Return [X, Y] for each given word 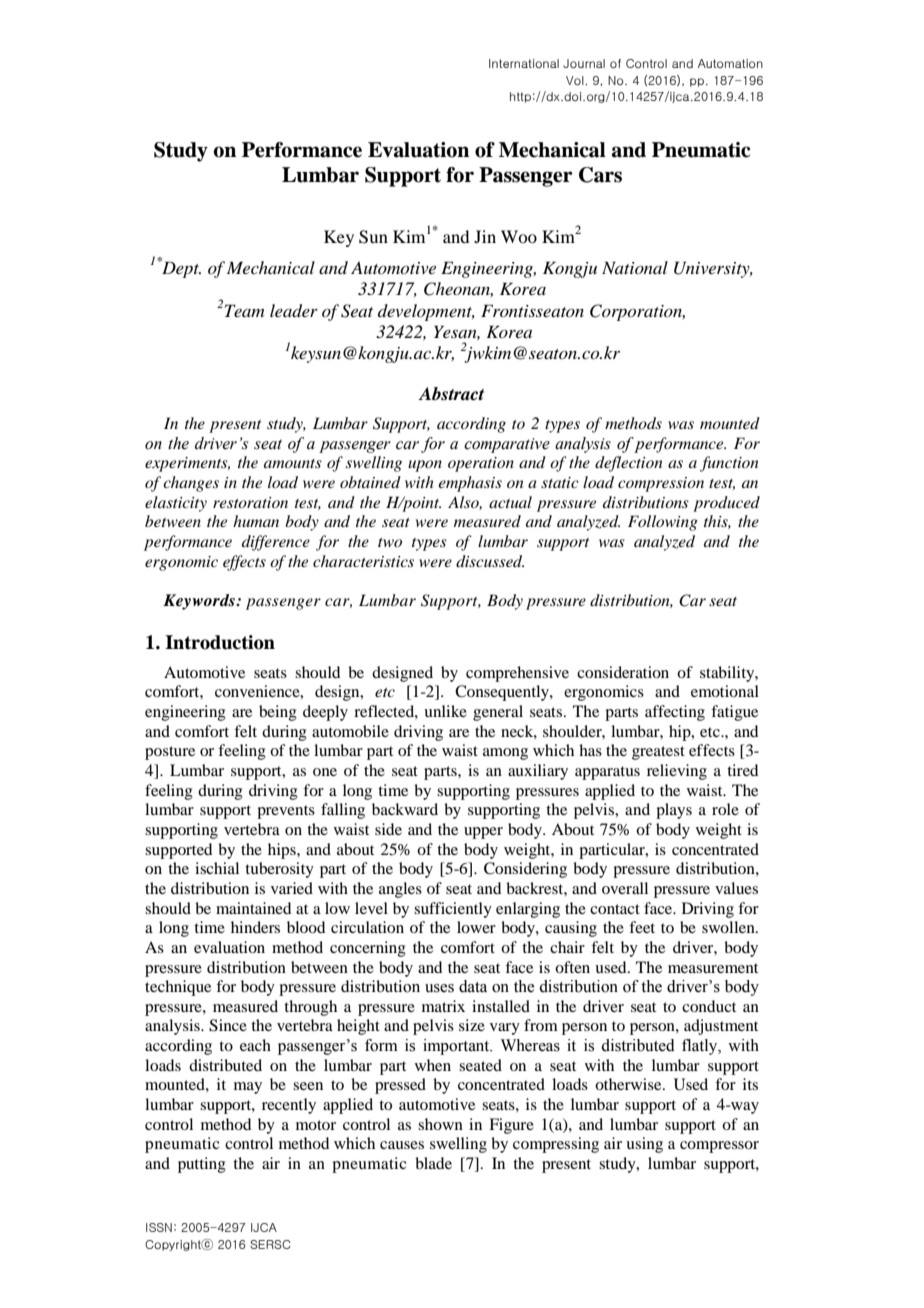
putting [202, 1165]
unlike [445, 711]
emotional [725, 691]
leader [294, 311]
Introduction [220, 642]
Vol [576, 80]
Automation [730, 63]
